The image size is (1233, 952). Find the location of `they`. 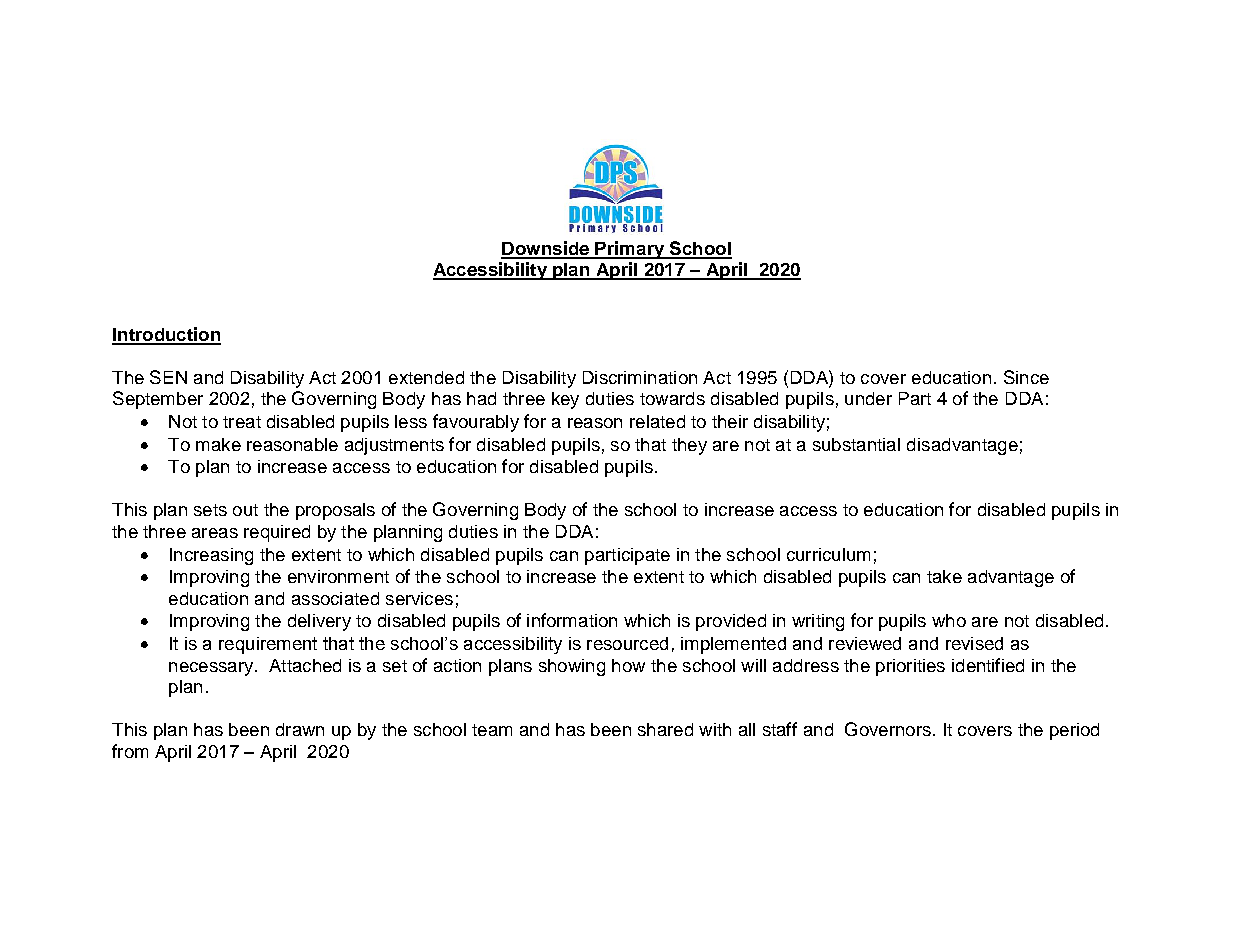

they is located at coordinates (689, 446).
